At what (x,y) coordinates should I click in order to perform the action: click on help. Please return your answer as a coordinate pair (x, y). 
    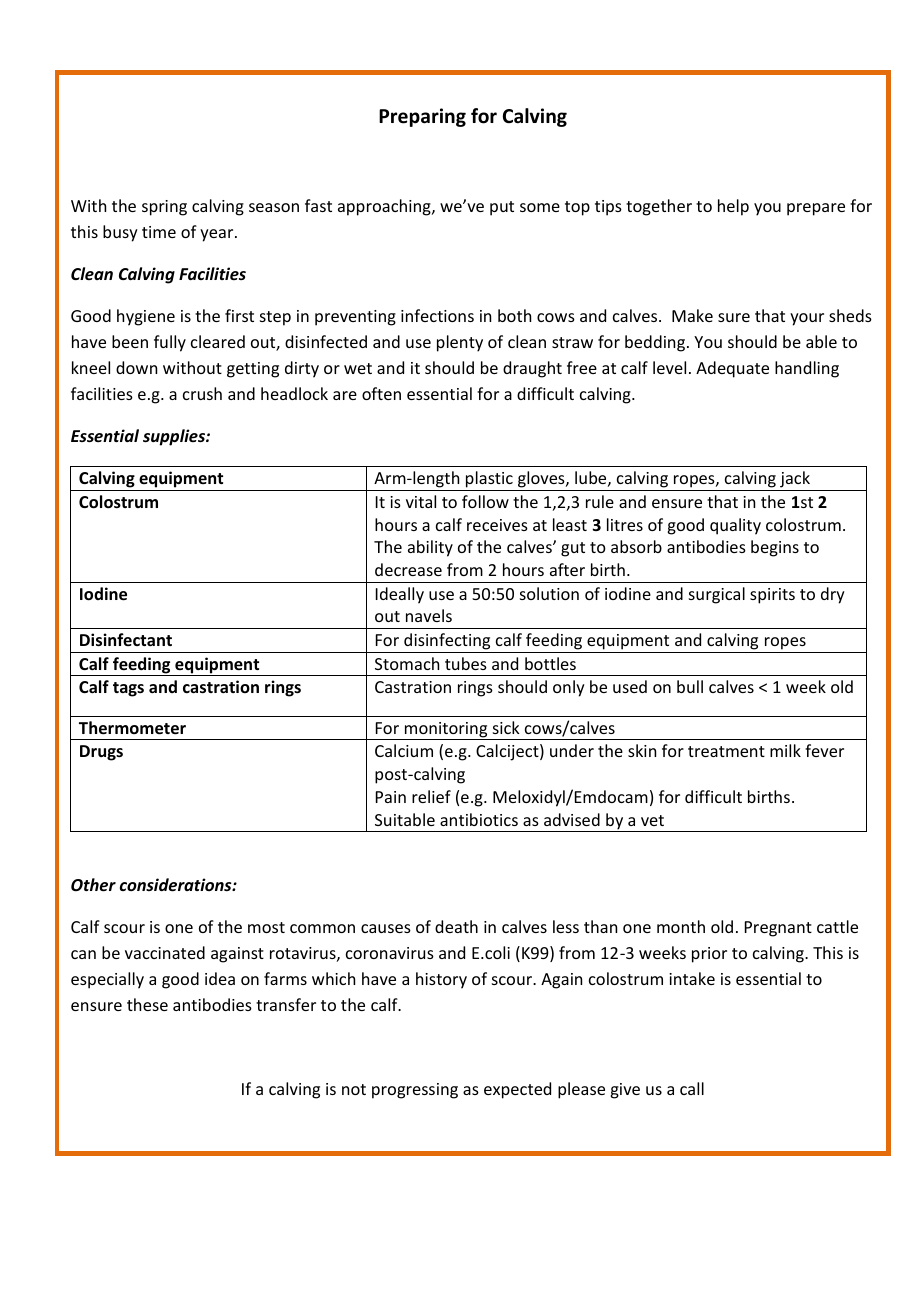
    Looking at the image, I should click on (733, 207).
